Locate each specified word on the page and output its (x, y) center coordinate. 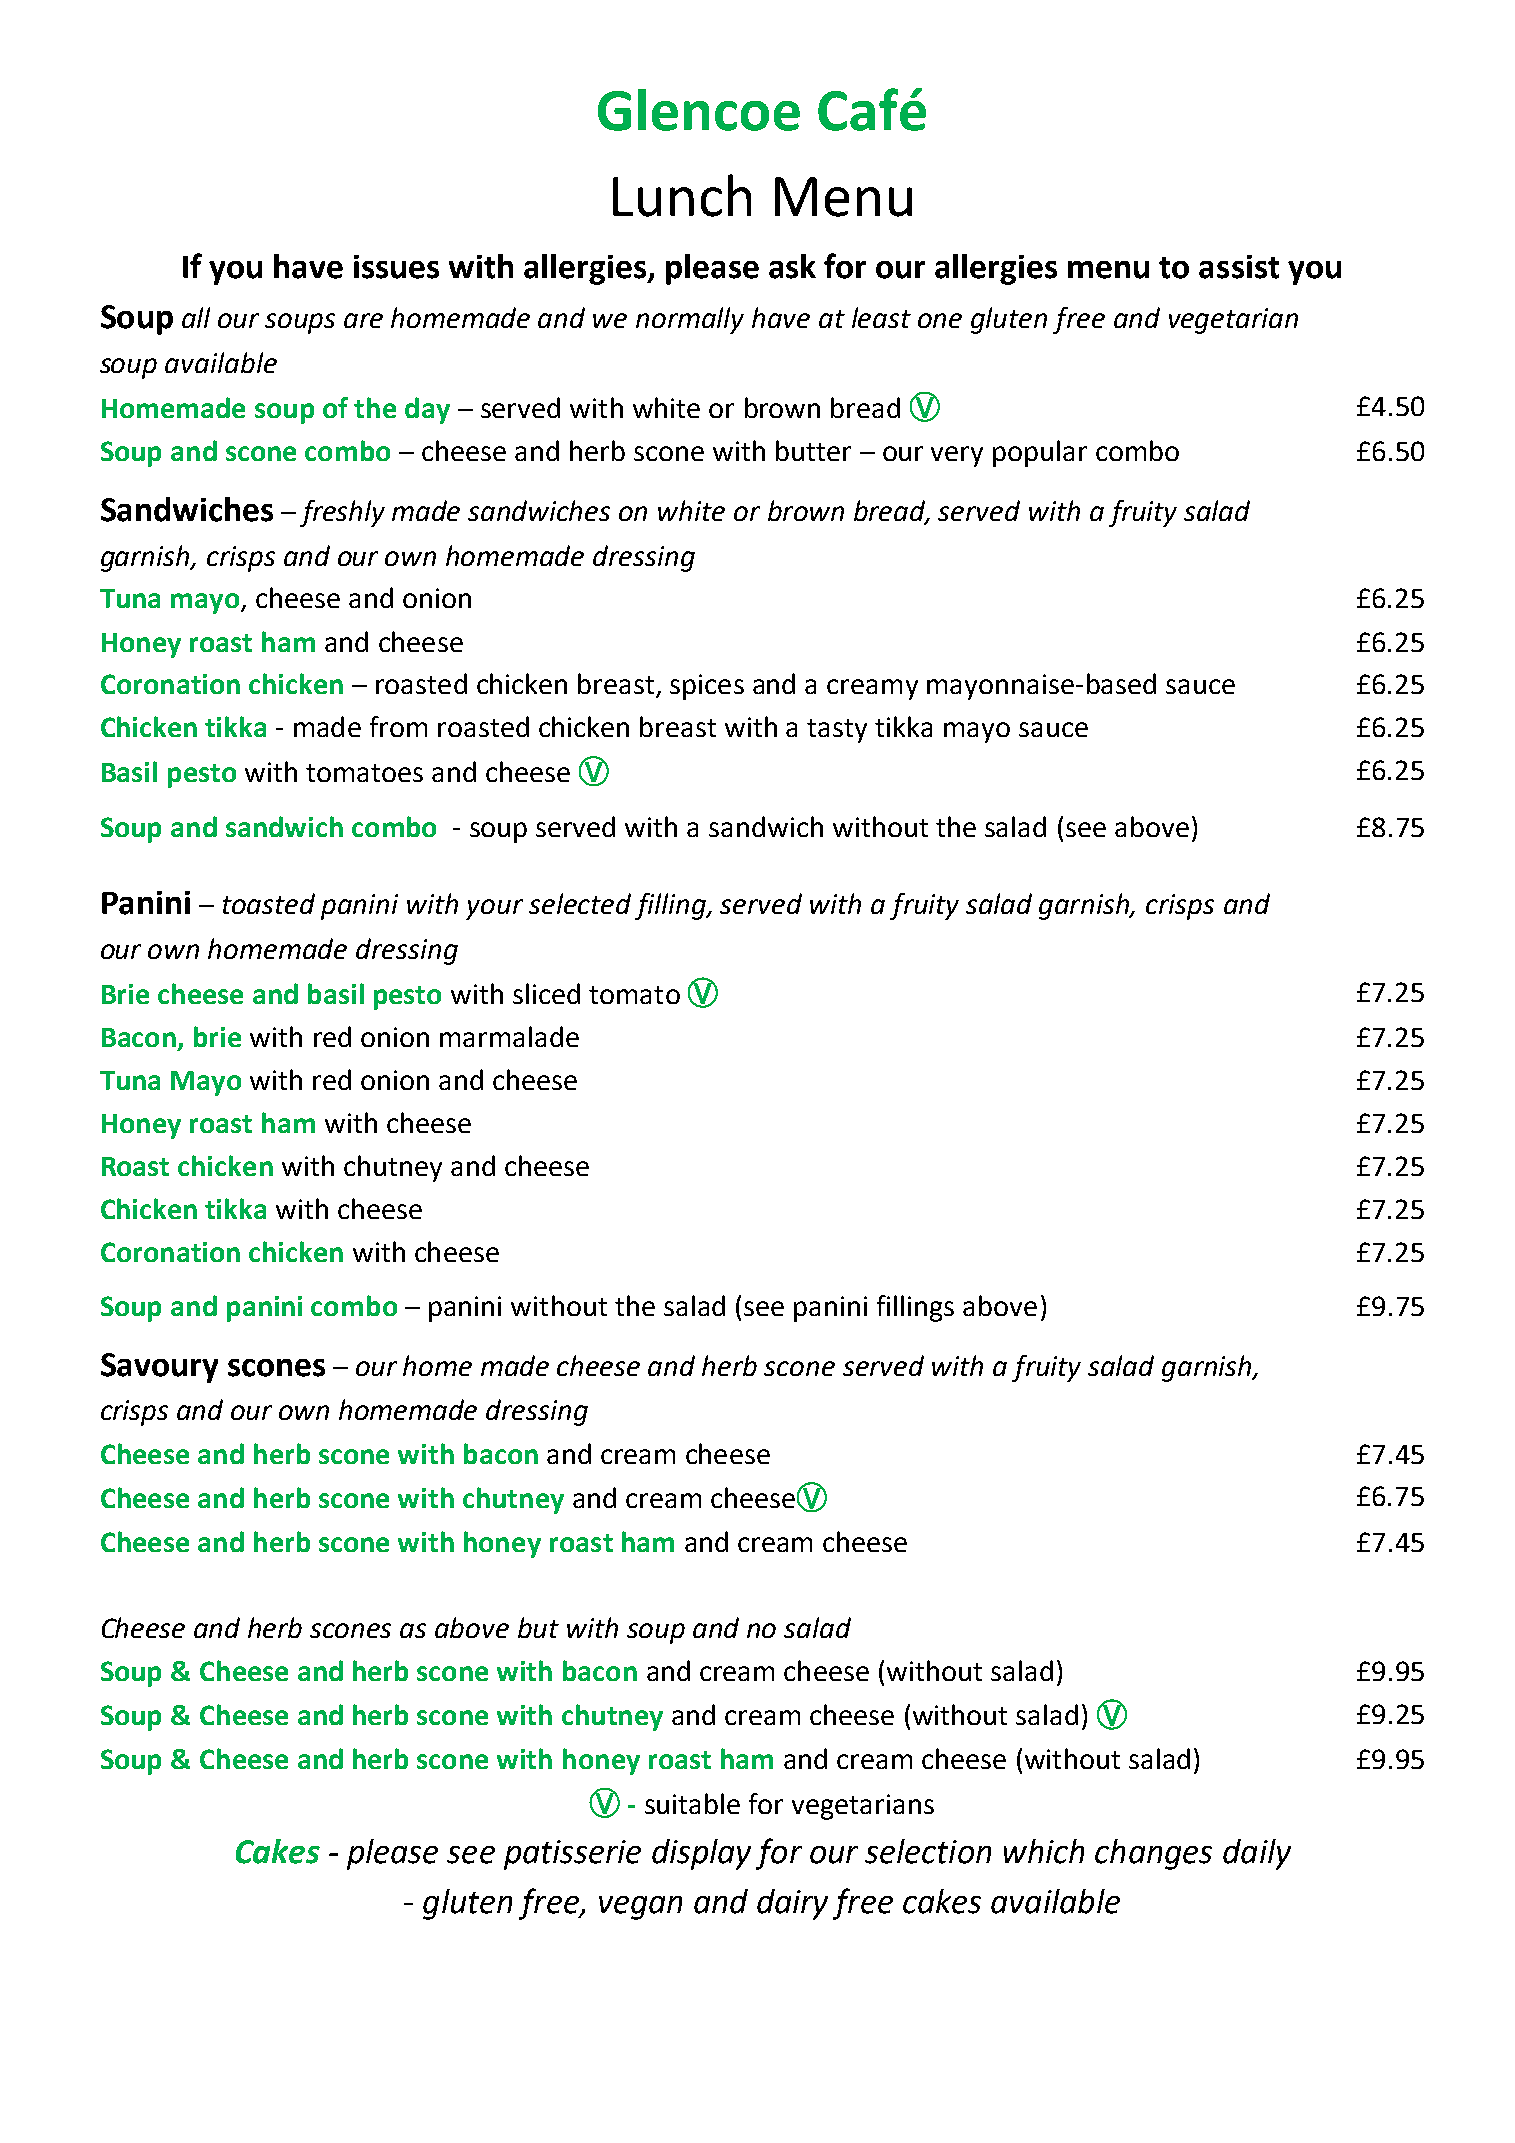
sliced (546, 993)
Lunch (682, 195)
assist (1239, 267)
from (398, 726)
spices (707, 687)
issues (396, 267)
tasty (837, 731)
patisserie (572, 1855)
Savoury (159, 1368)
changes (1153, 1854)
